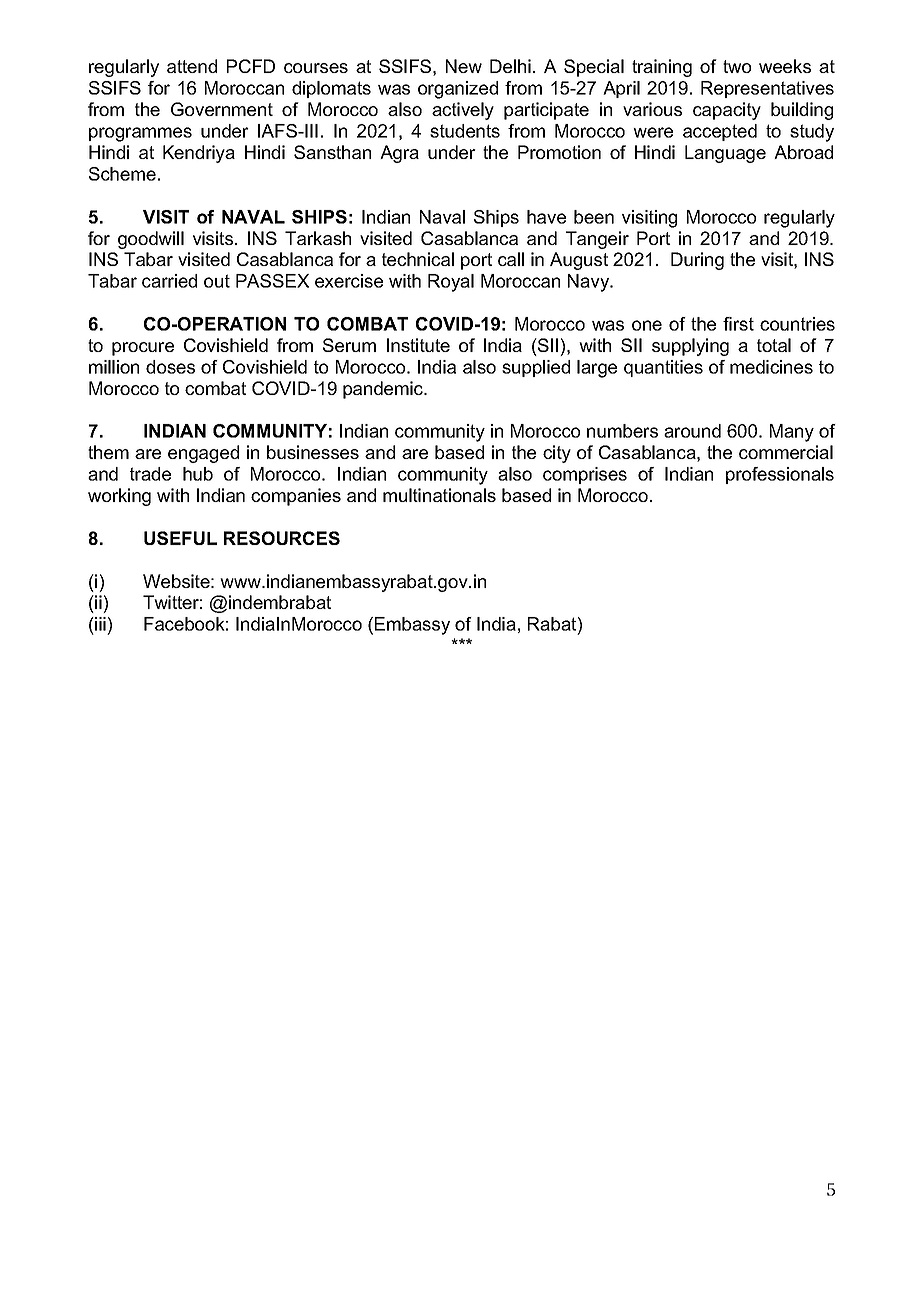  I want to click on Royal, so click(451, 283).
